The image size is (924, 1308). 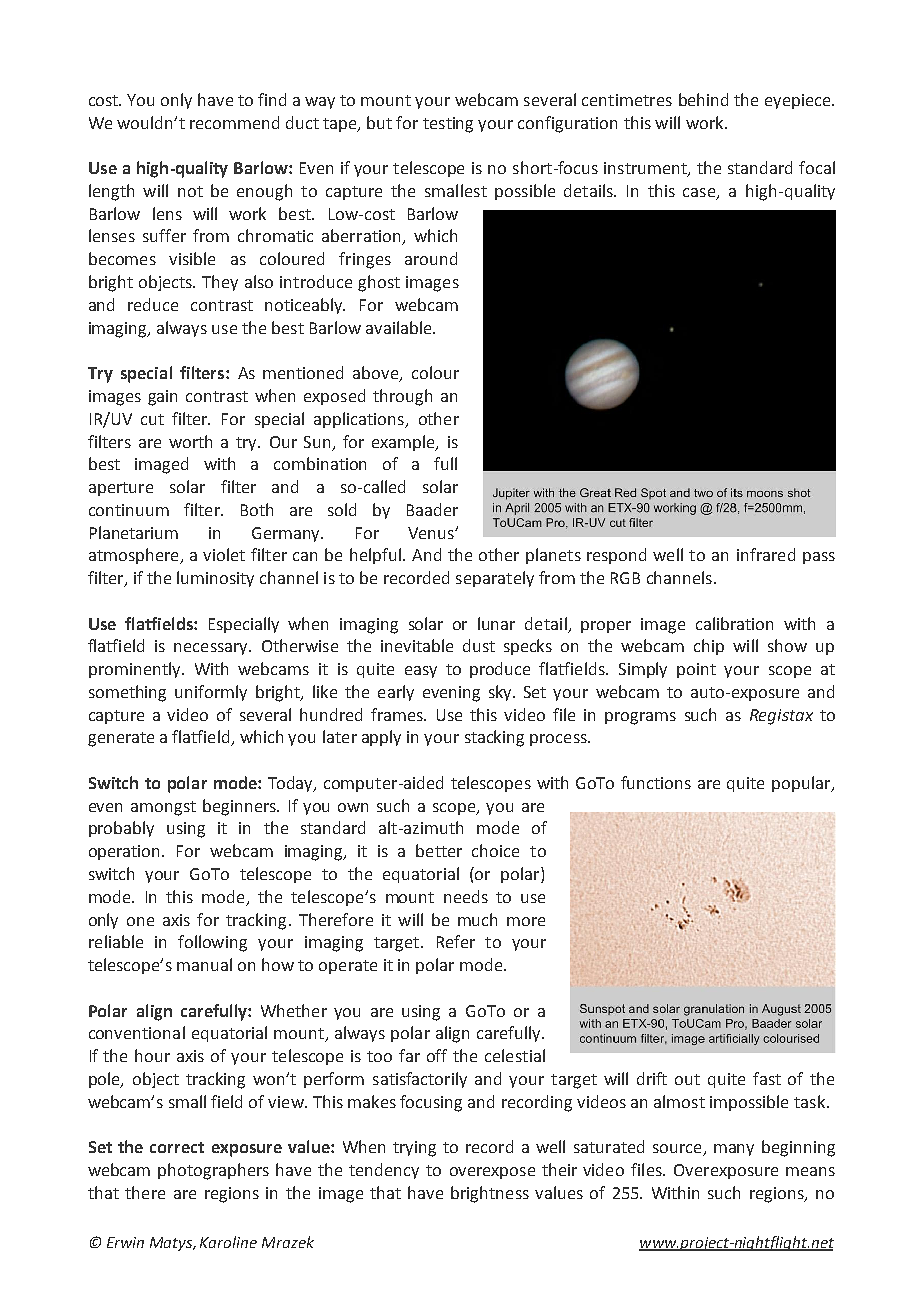 What do you see at coordinates (439, 850) in the document?
I see `better` at bounding box center [439, 850].
